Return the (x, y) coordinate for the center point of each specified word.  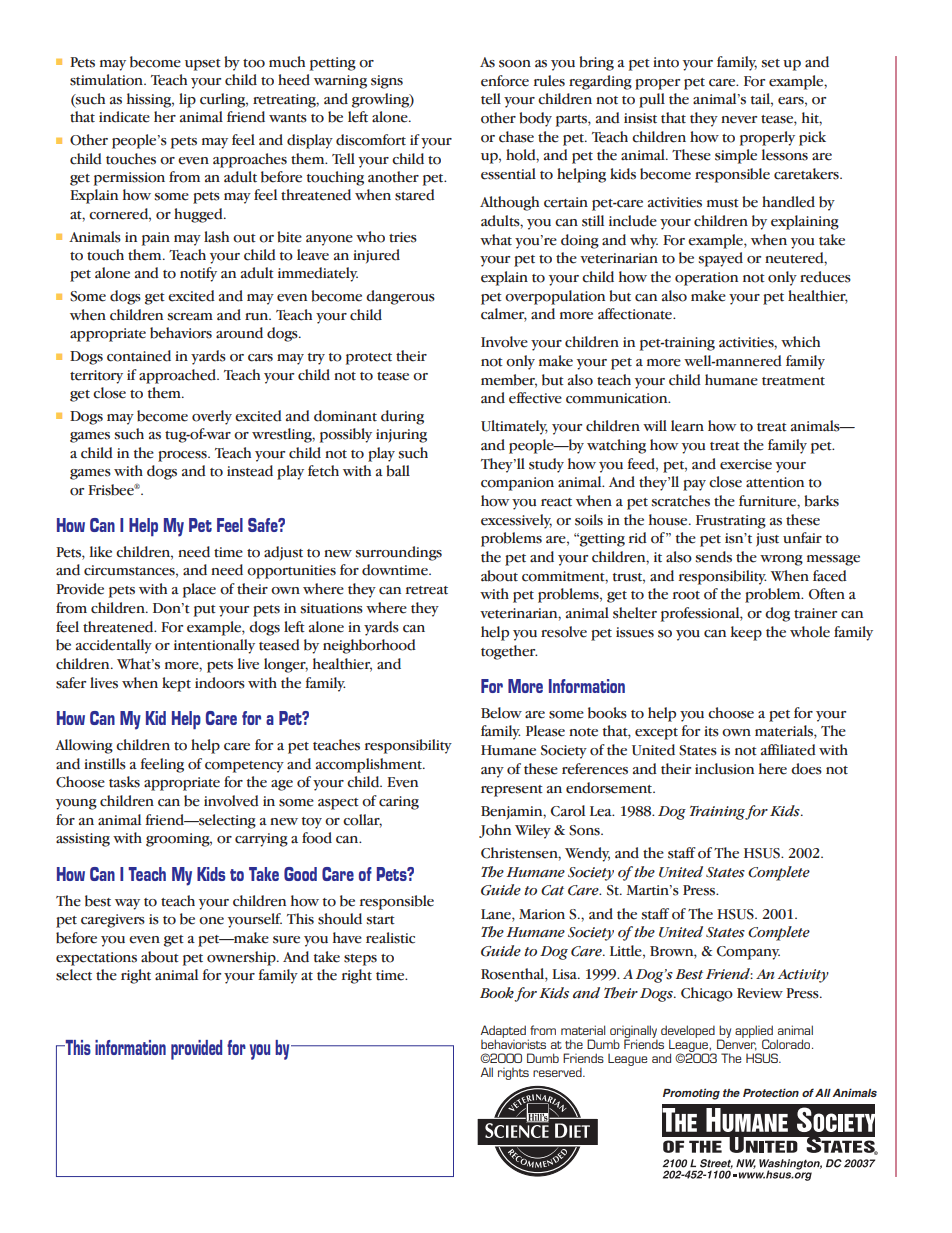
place (199, 590)
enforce (505, 81)
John (495, 831)
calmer (504, 315)
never (739, 120)
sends (714, 557)
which (800, 342)
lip (187, 100)
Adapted (503, 1033)
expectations (96, 959)
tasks (124, 782)
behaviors (181, 333)
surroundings (399, 553)
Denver (737, 1045)
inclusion (724, 769)
